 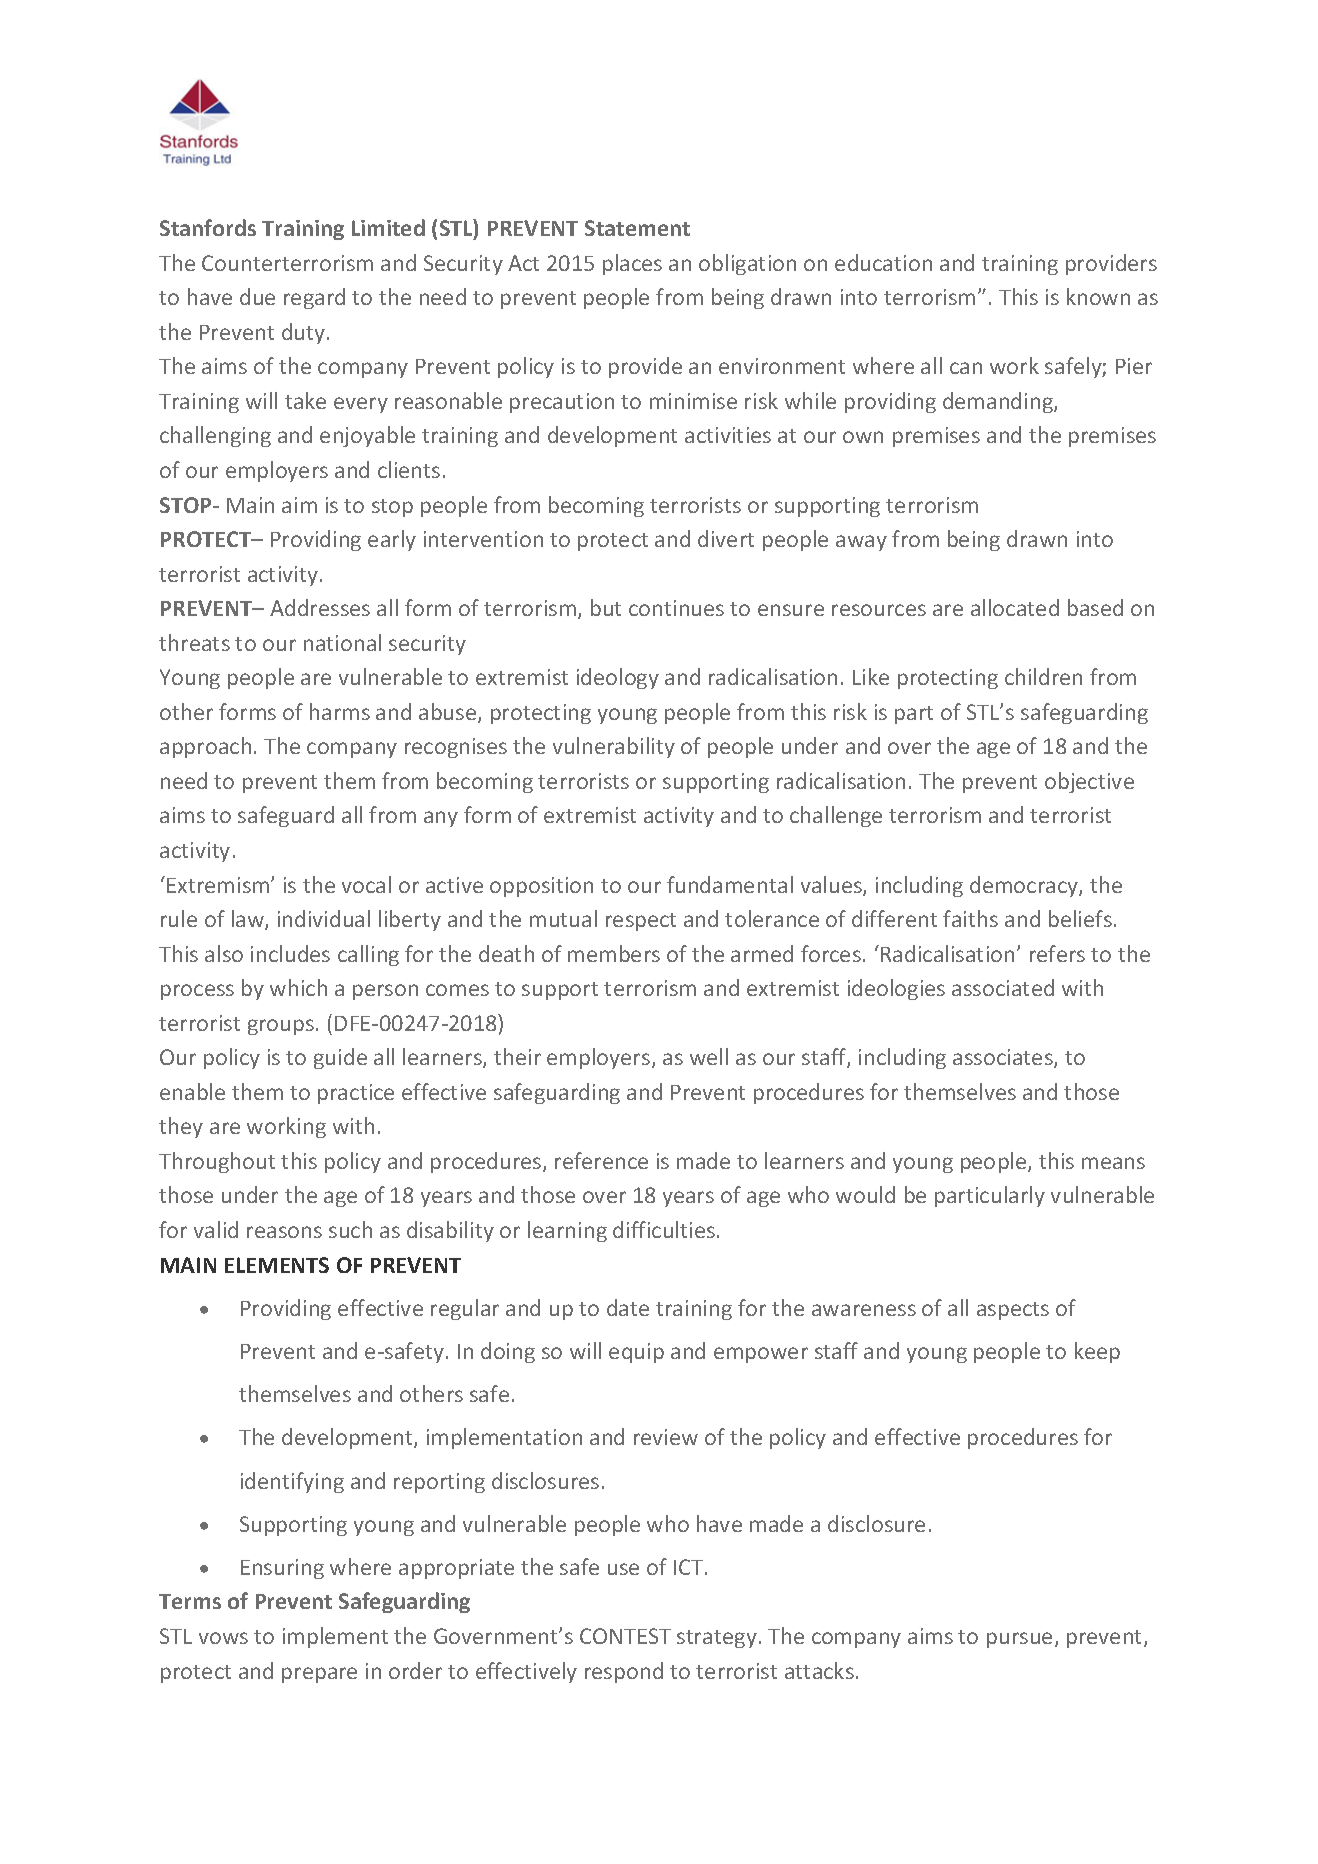 I want to click on includes, so click(x=290, y=953).
